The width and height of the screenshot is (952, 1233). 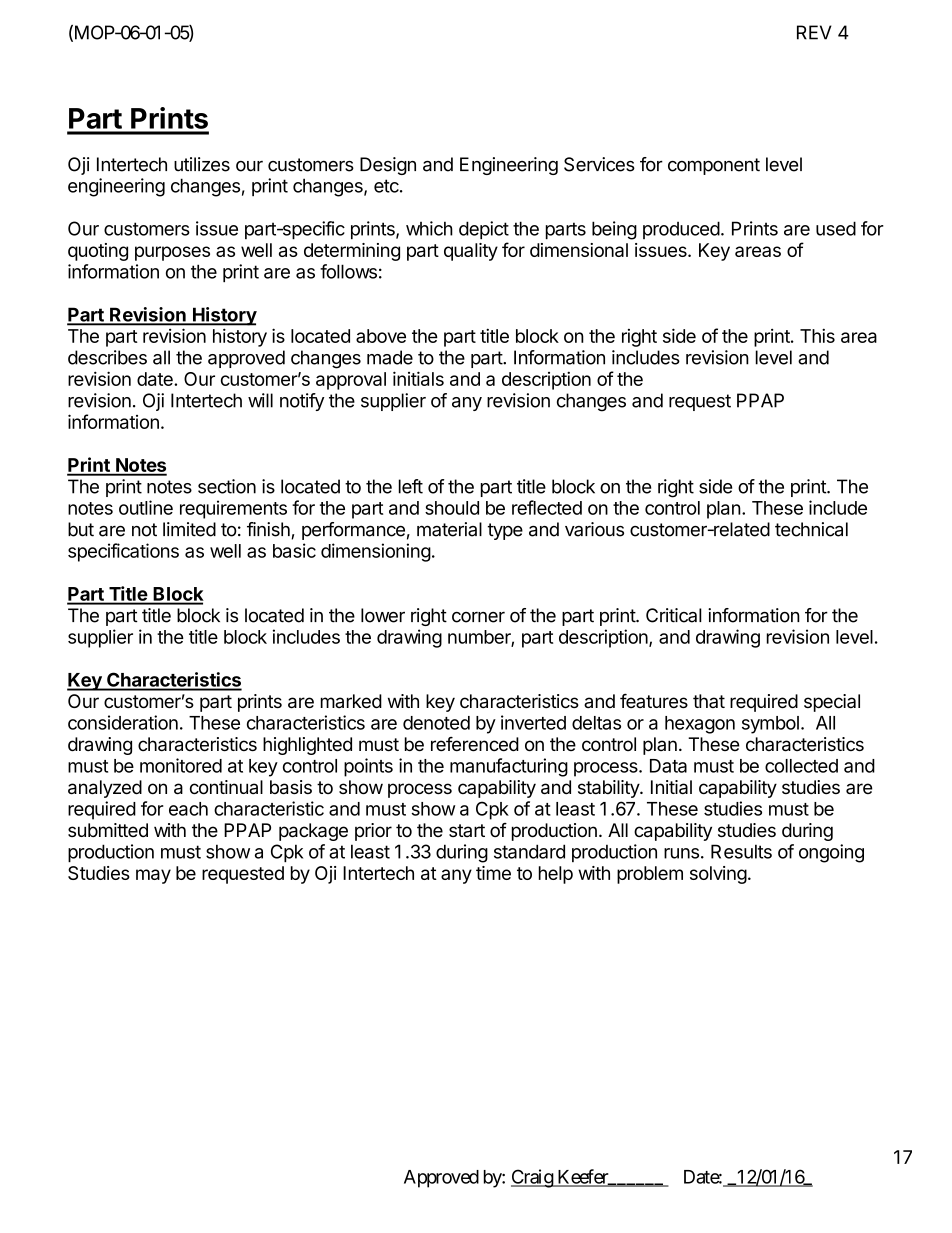 What do you see at coordinates (388, 166) in the screenshot?
I see `Design` at bounding box center [388, 166].
